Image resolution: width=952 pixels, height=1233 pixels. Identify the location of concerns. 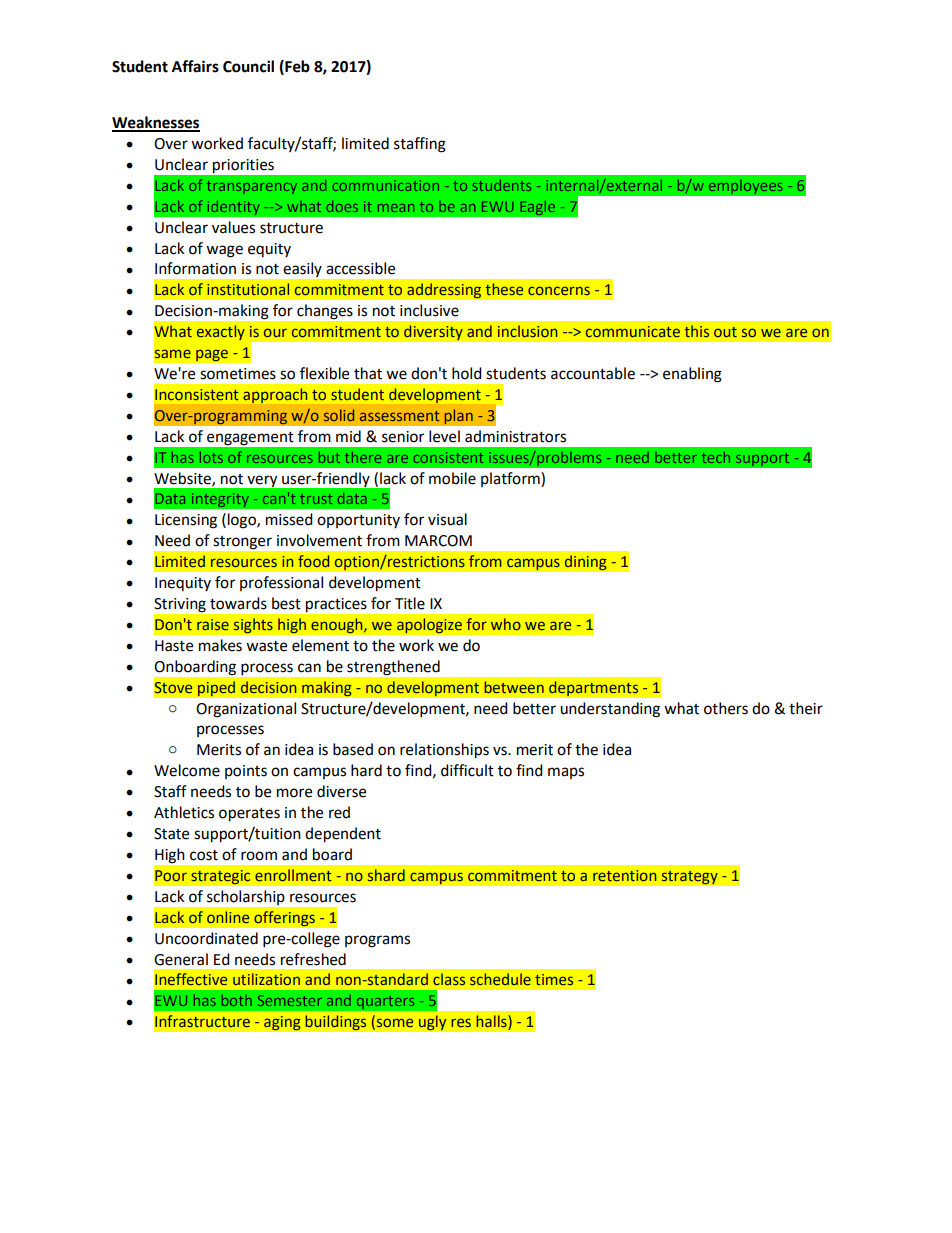
(559, 290).
